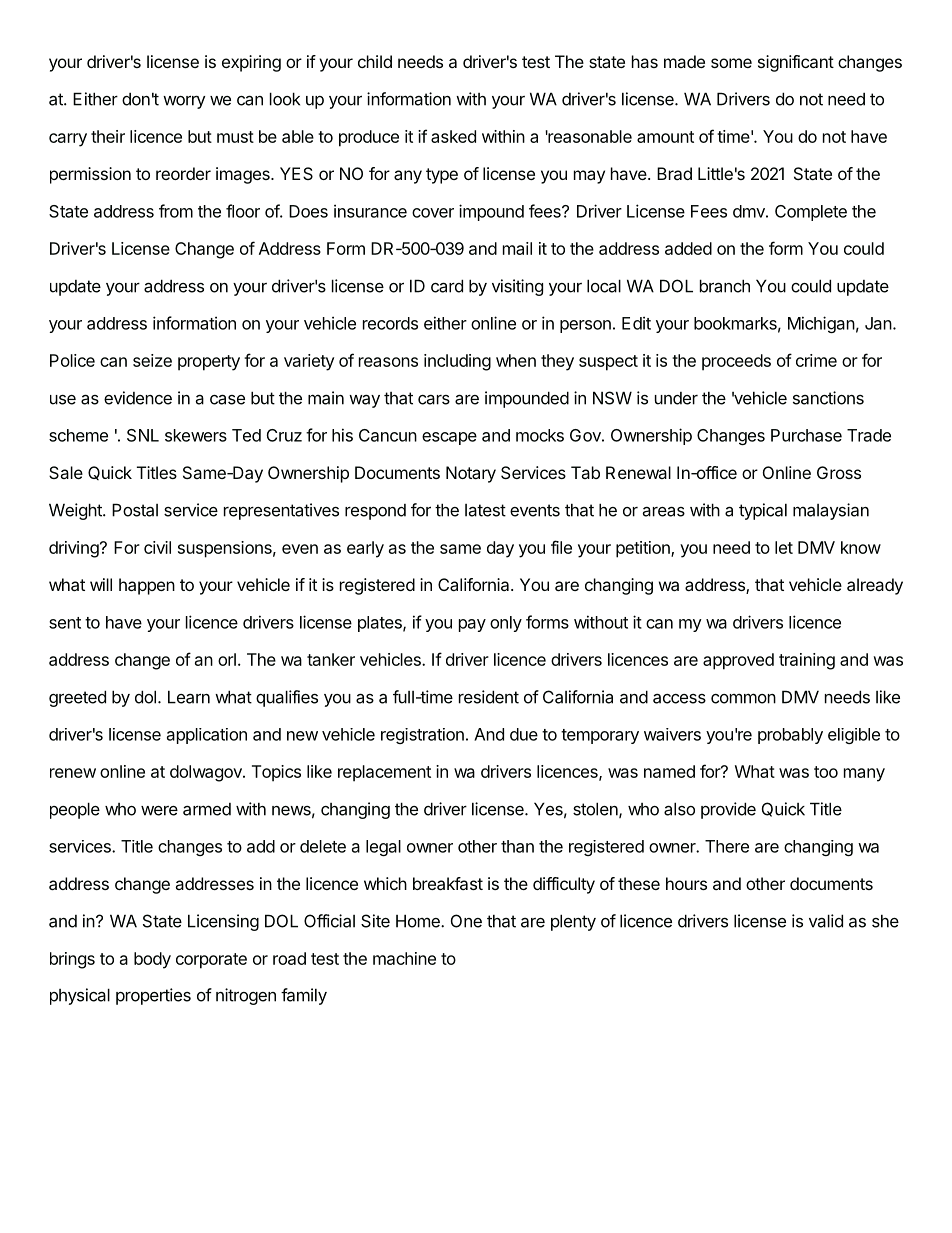 The width and height of the image is (952, 1233). What do you see at coordinates (152, 960) in the image?
I see `body` at bounding box center [152, 960].
